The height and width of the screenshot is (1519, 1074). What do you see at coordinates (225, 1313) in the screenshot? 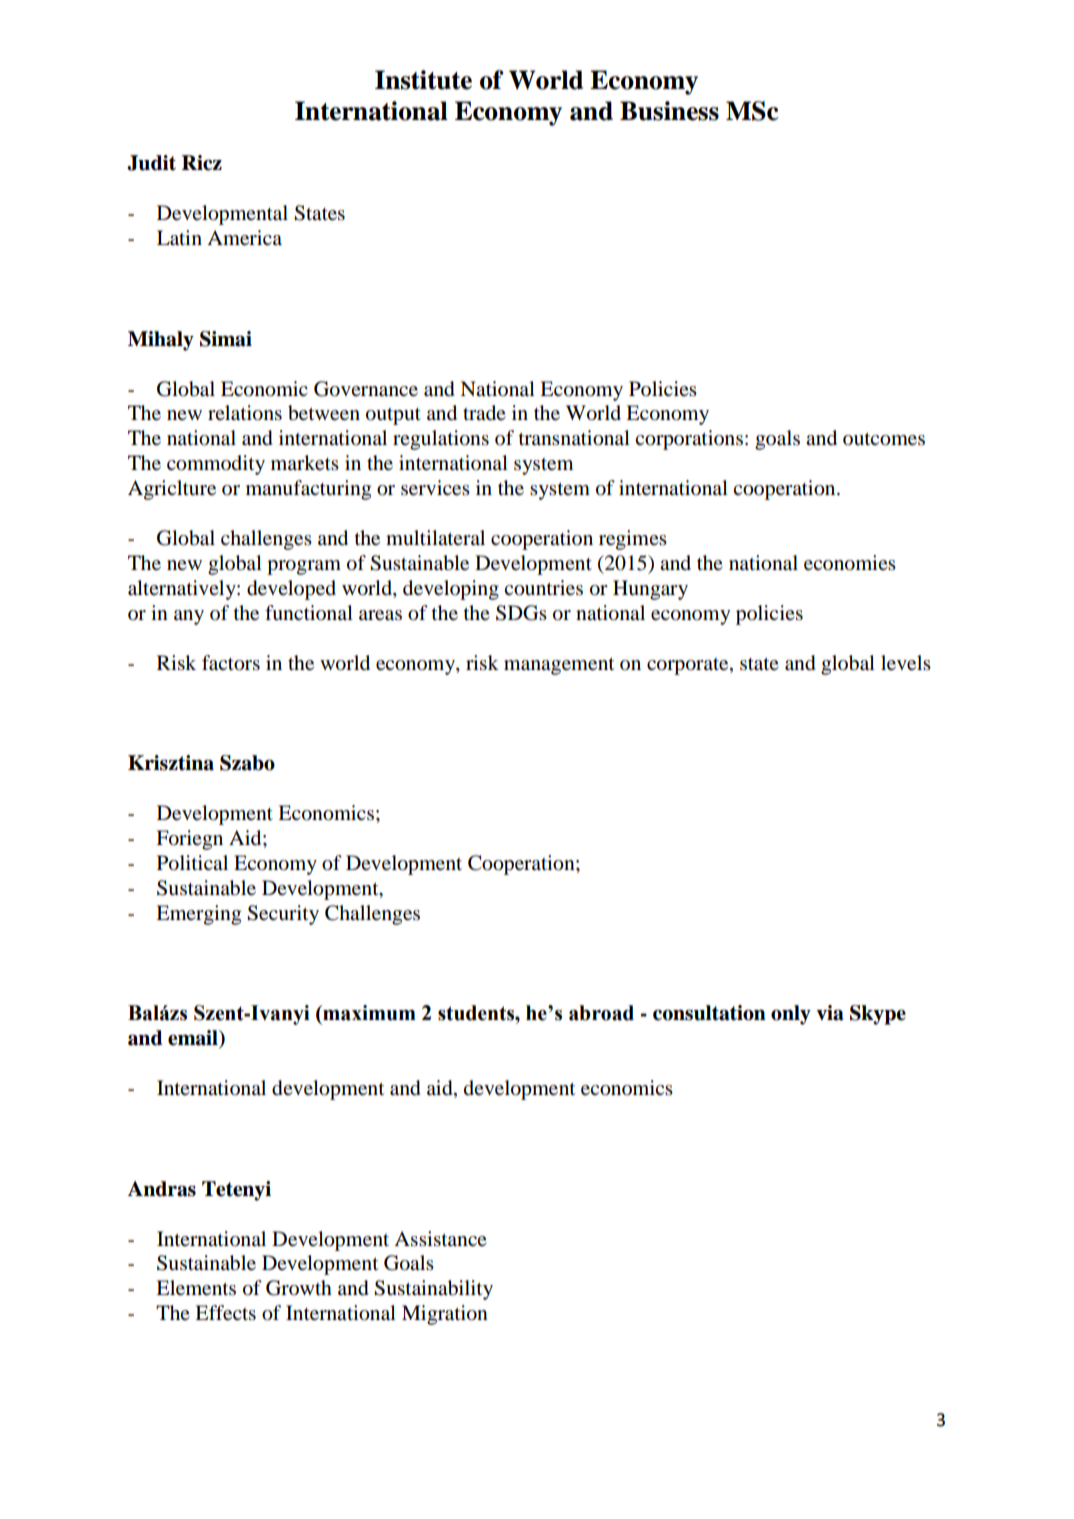
I see `Effects` at bounding box center [225, 1313].
